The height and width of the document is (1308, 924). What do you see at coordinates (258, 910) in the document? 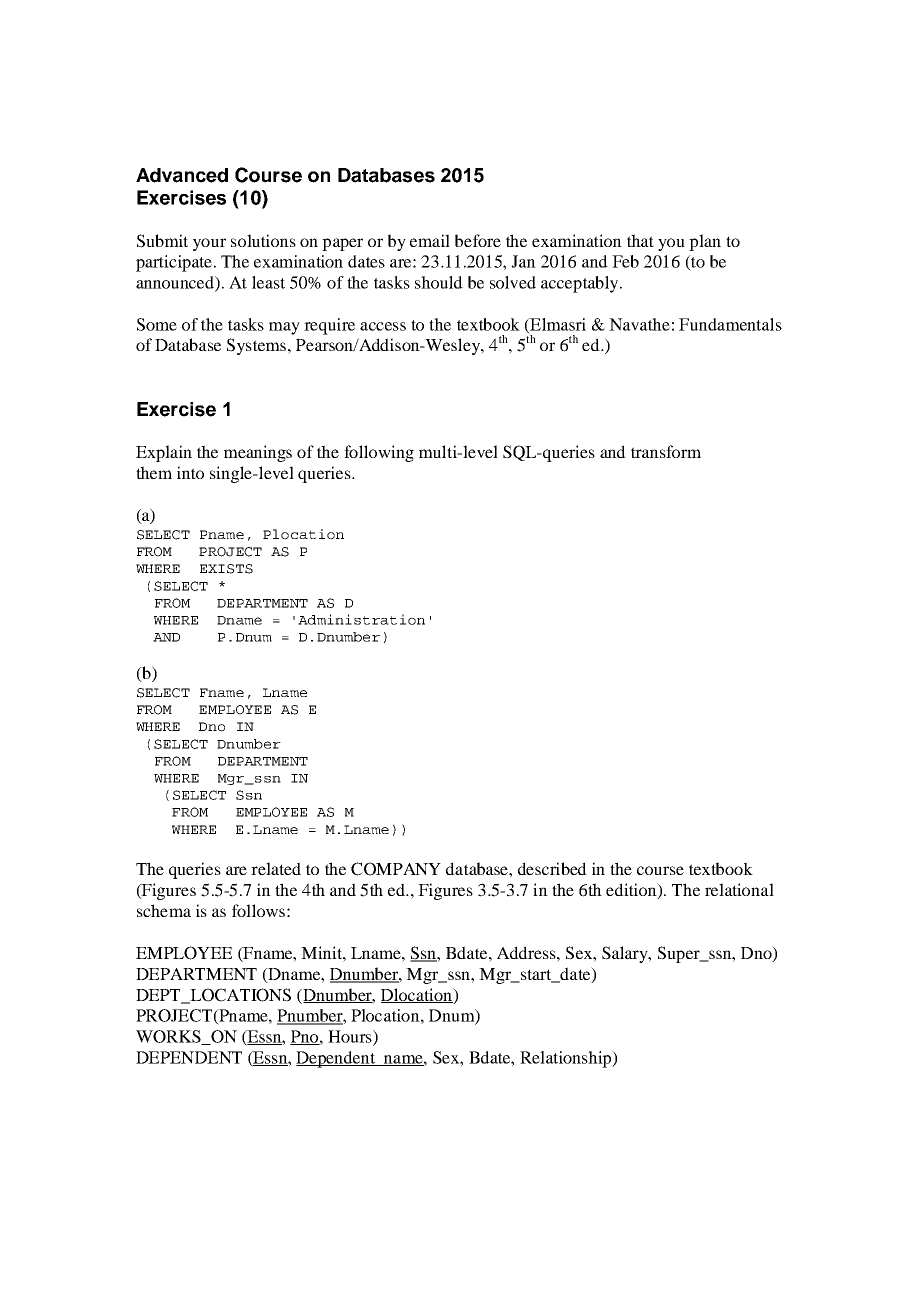
I see `follows` at bounding box center [258, 910].
